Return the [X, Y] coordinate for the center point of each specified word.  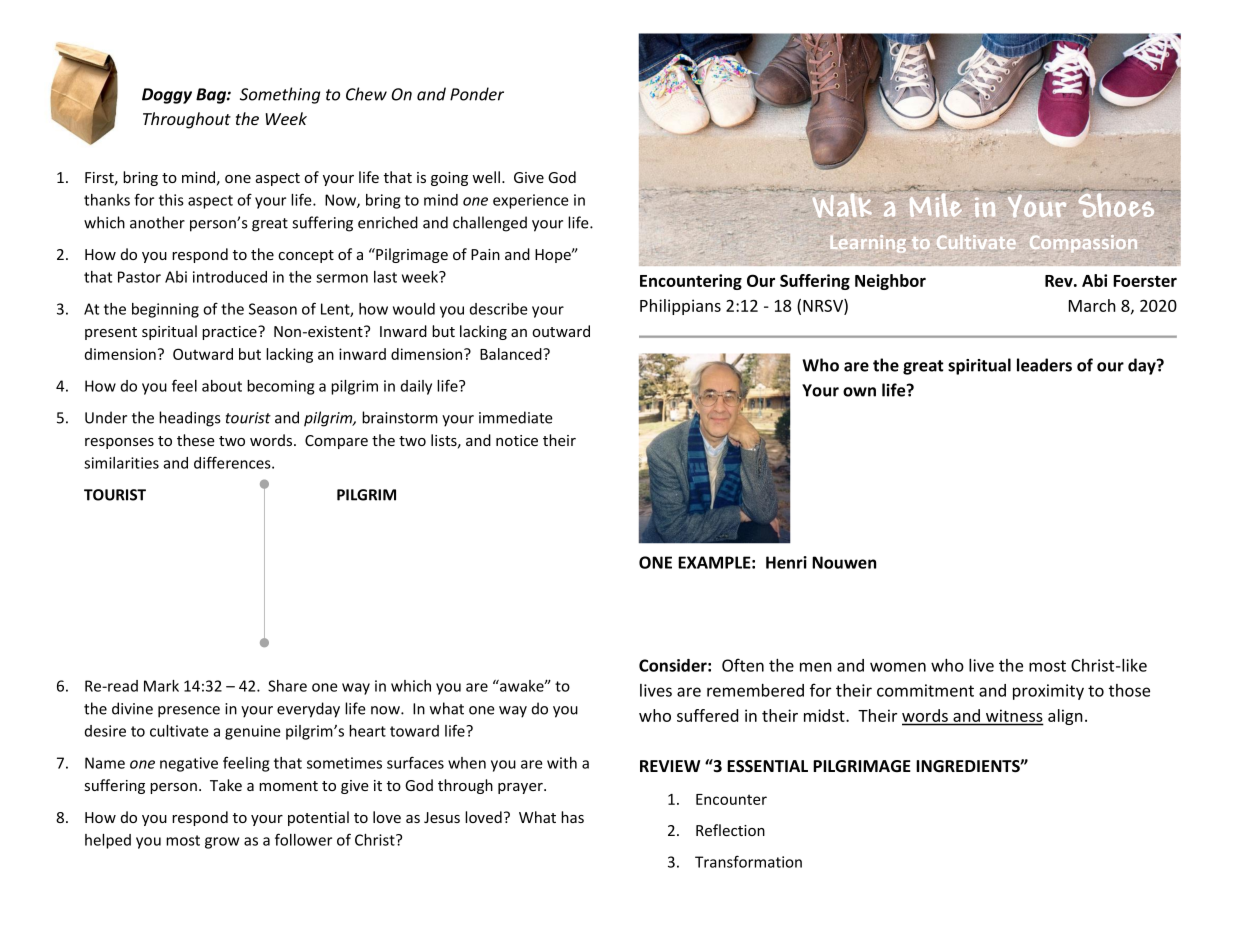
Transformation [748, 861]
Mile [936, 205]
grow [222, 843]
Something [280, 95]
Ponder [477, 94]
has [572, 817]
